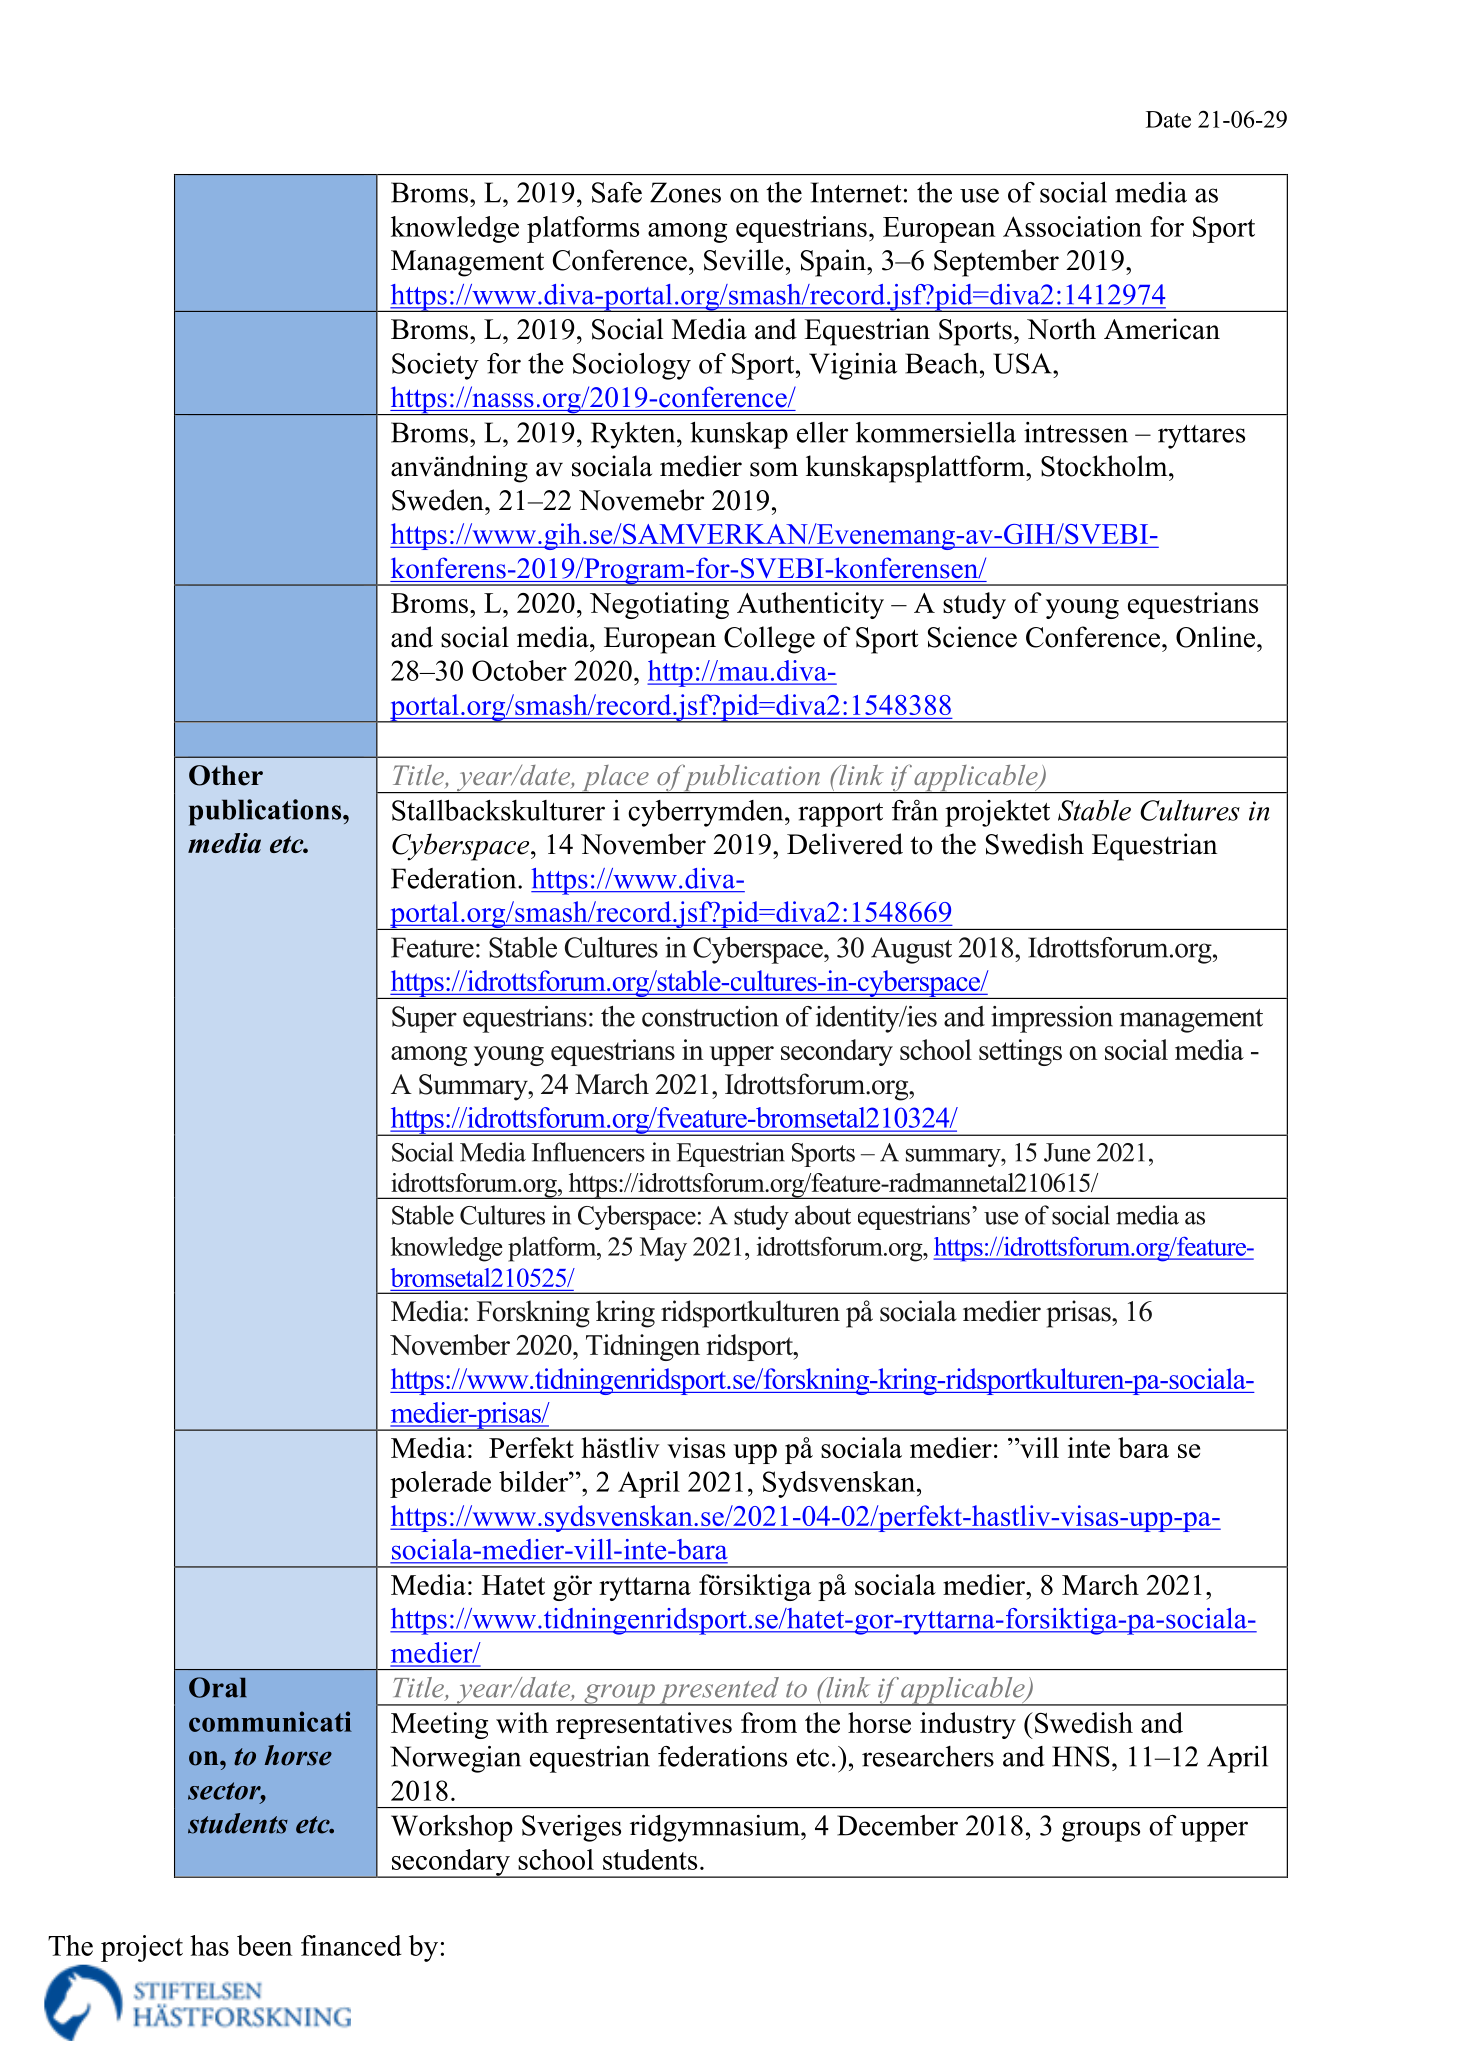  Describe the element at coordinates (264, 1945) in the screenshot. I see `been` at that location.
